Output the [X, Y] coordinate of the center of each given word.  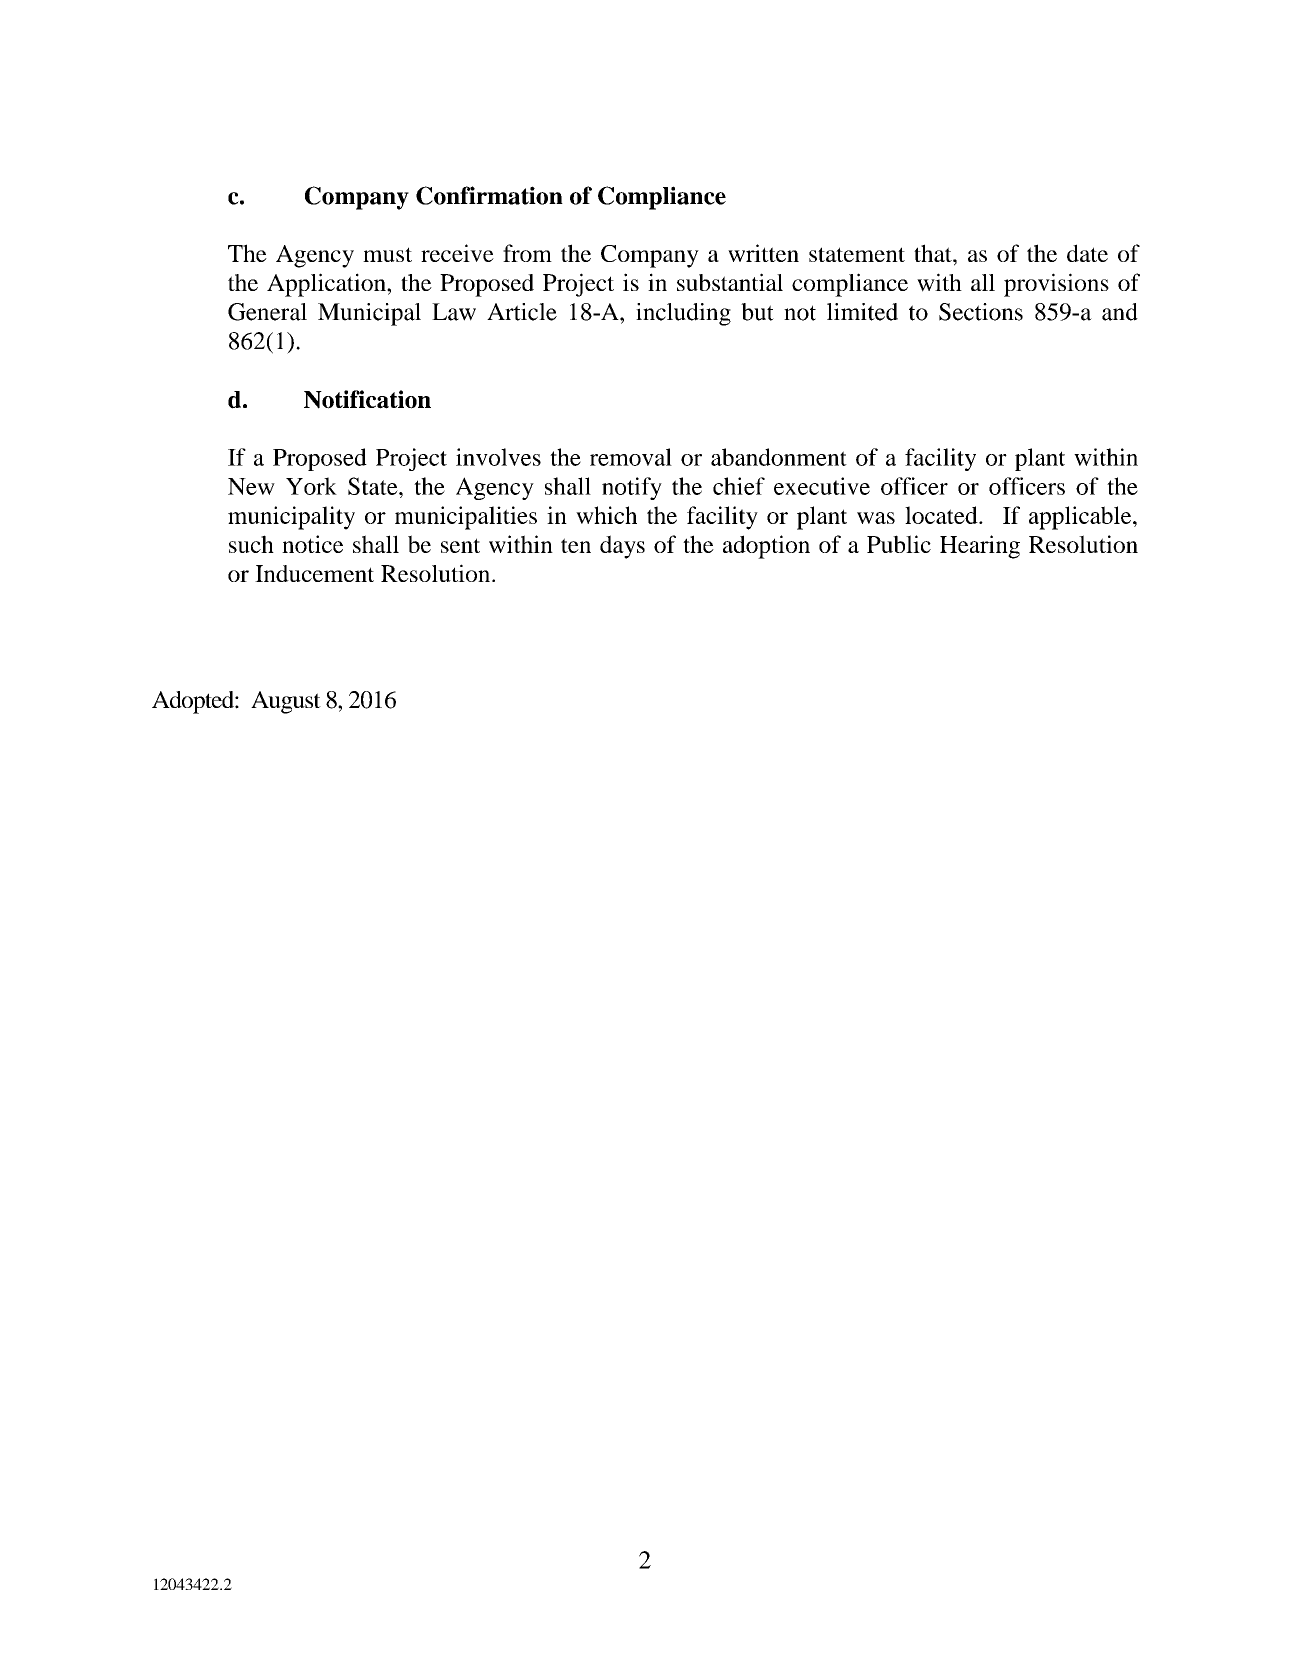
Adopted [194, 702]
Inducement [314, 573]
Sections [981, 312]
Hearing [980, 547]
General [267, 312]
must [387, 254]
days [622, 547]
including [683, 314]
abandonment [779, 457]
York [311, 486]
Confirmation [489, 195]
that [934, 253]
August [286, 702]
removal [631, 457]
